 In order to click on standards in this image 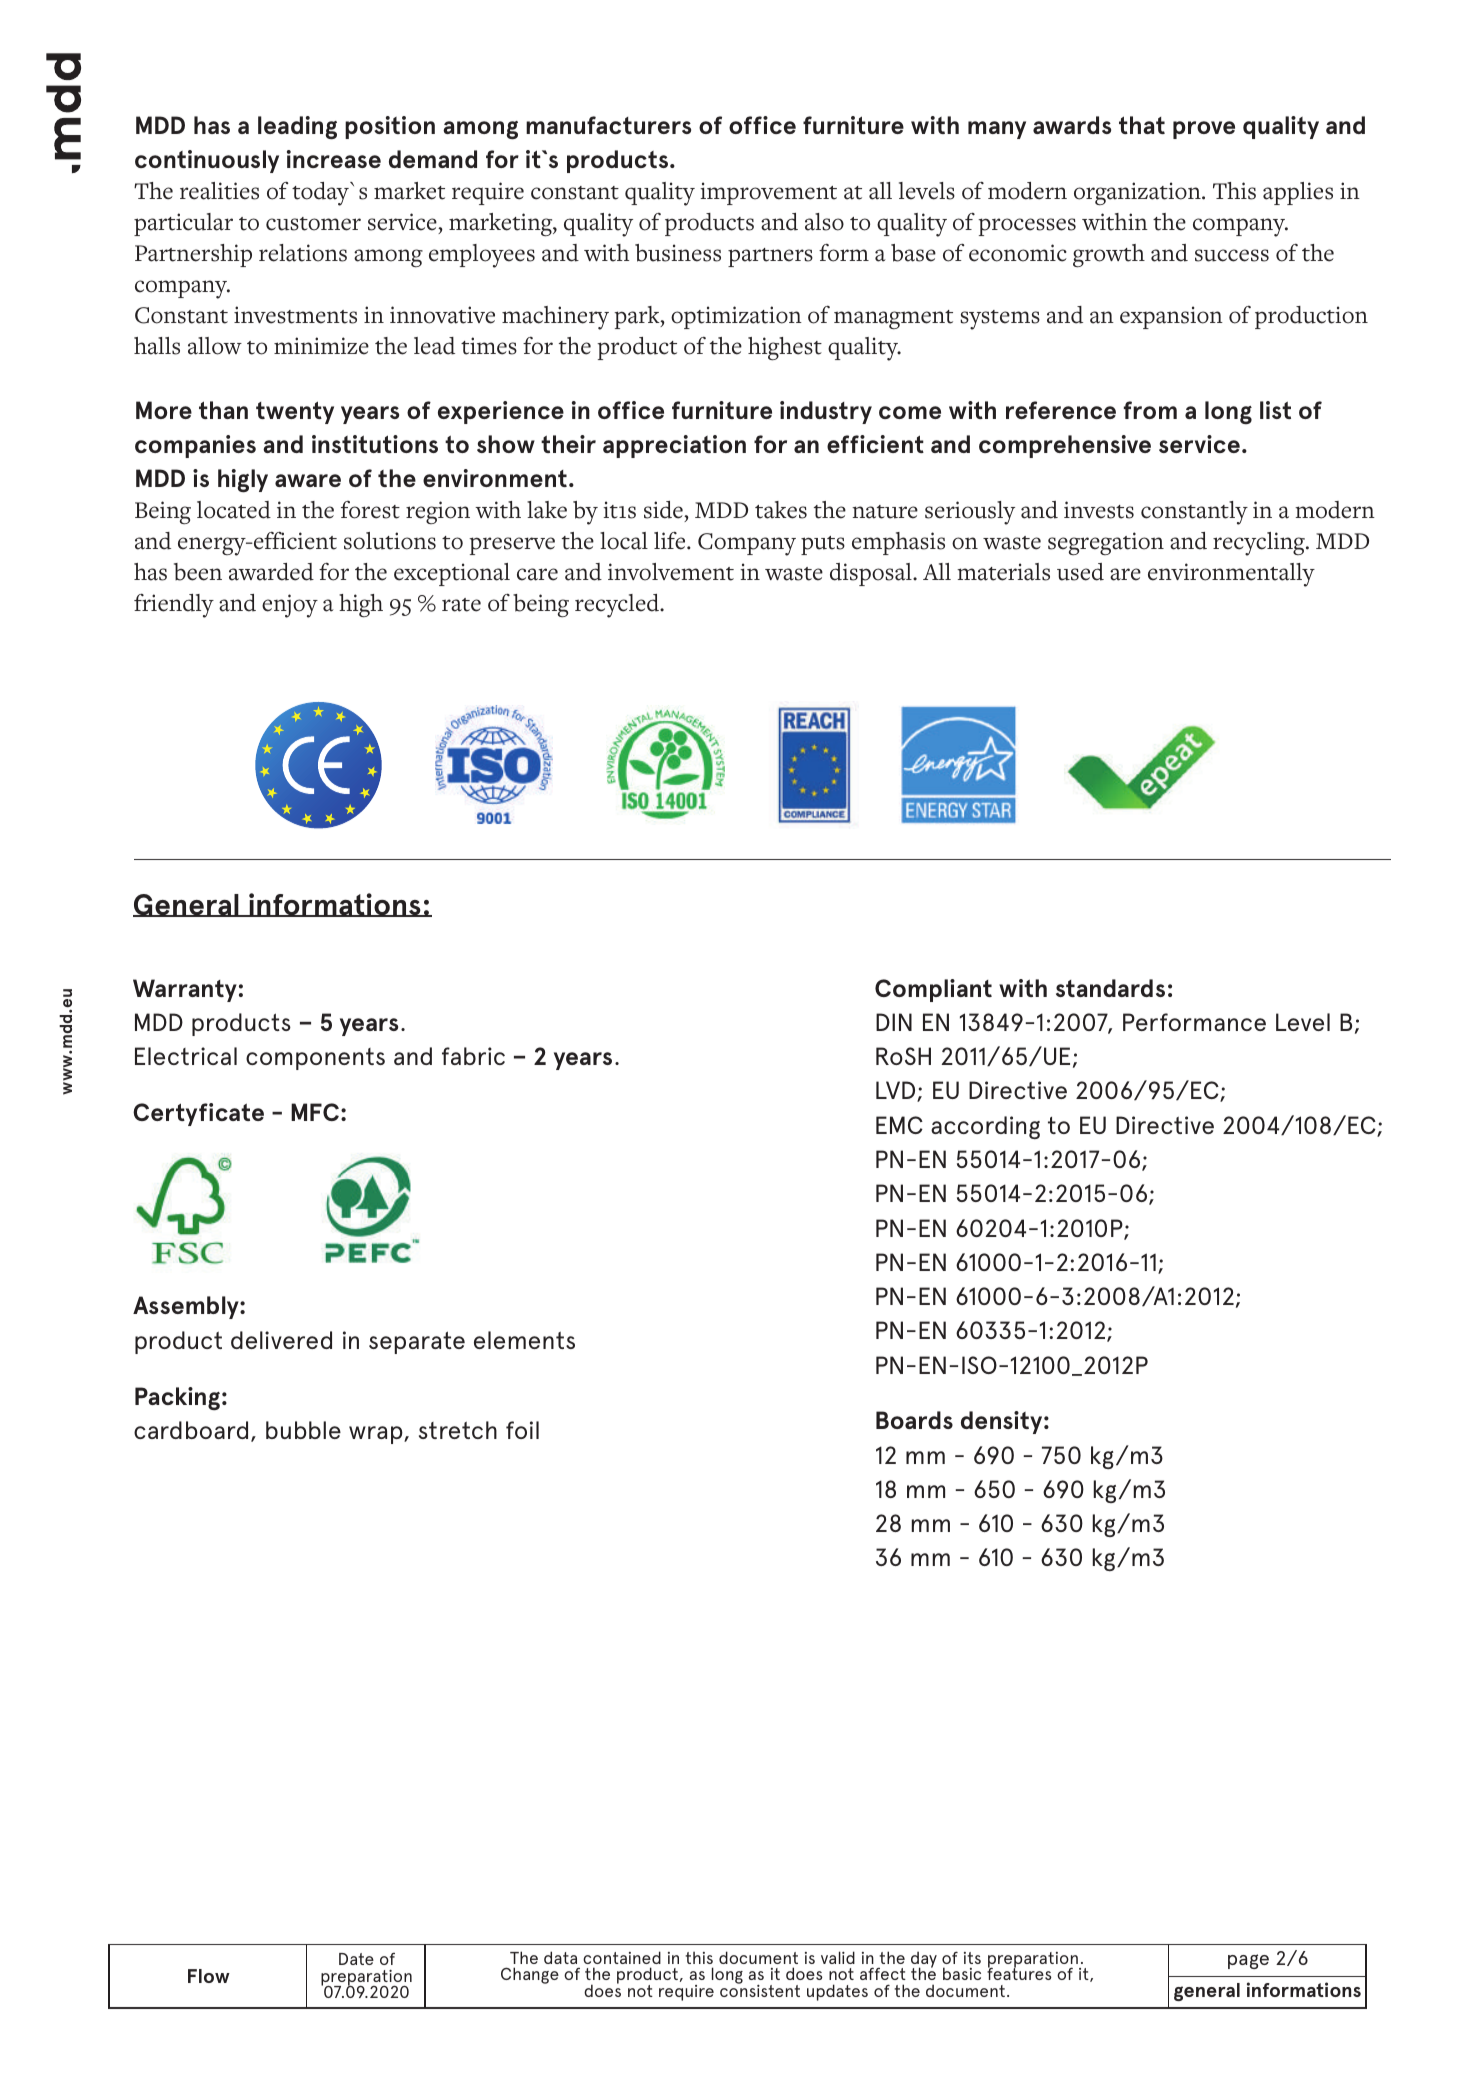, I will do `click(1110, 988)`.
